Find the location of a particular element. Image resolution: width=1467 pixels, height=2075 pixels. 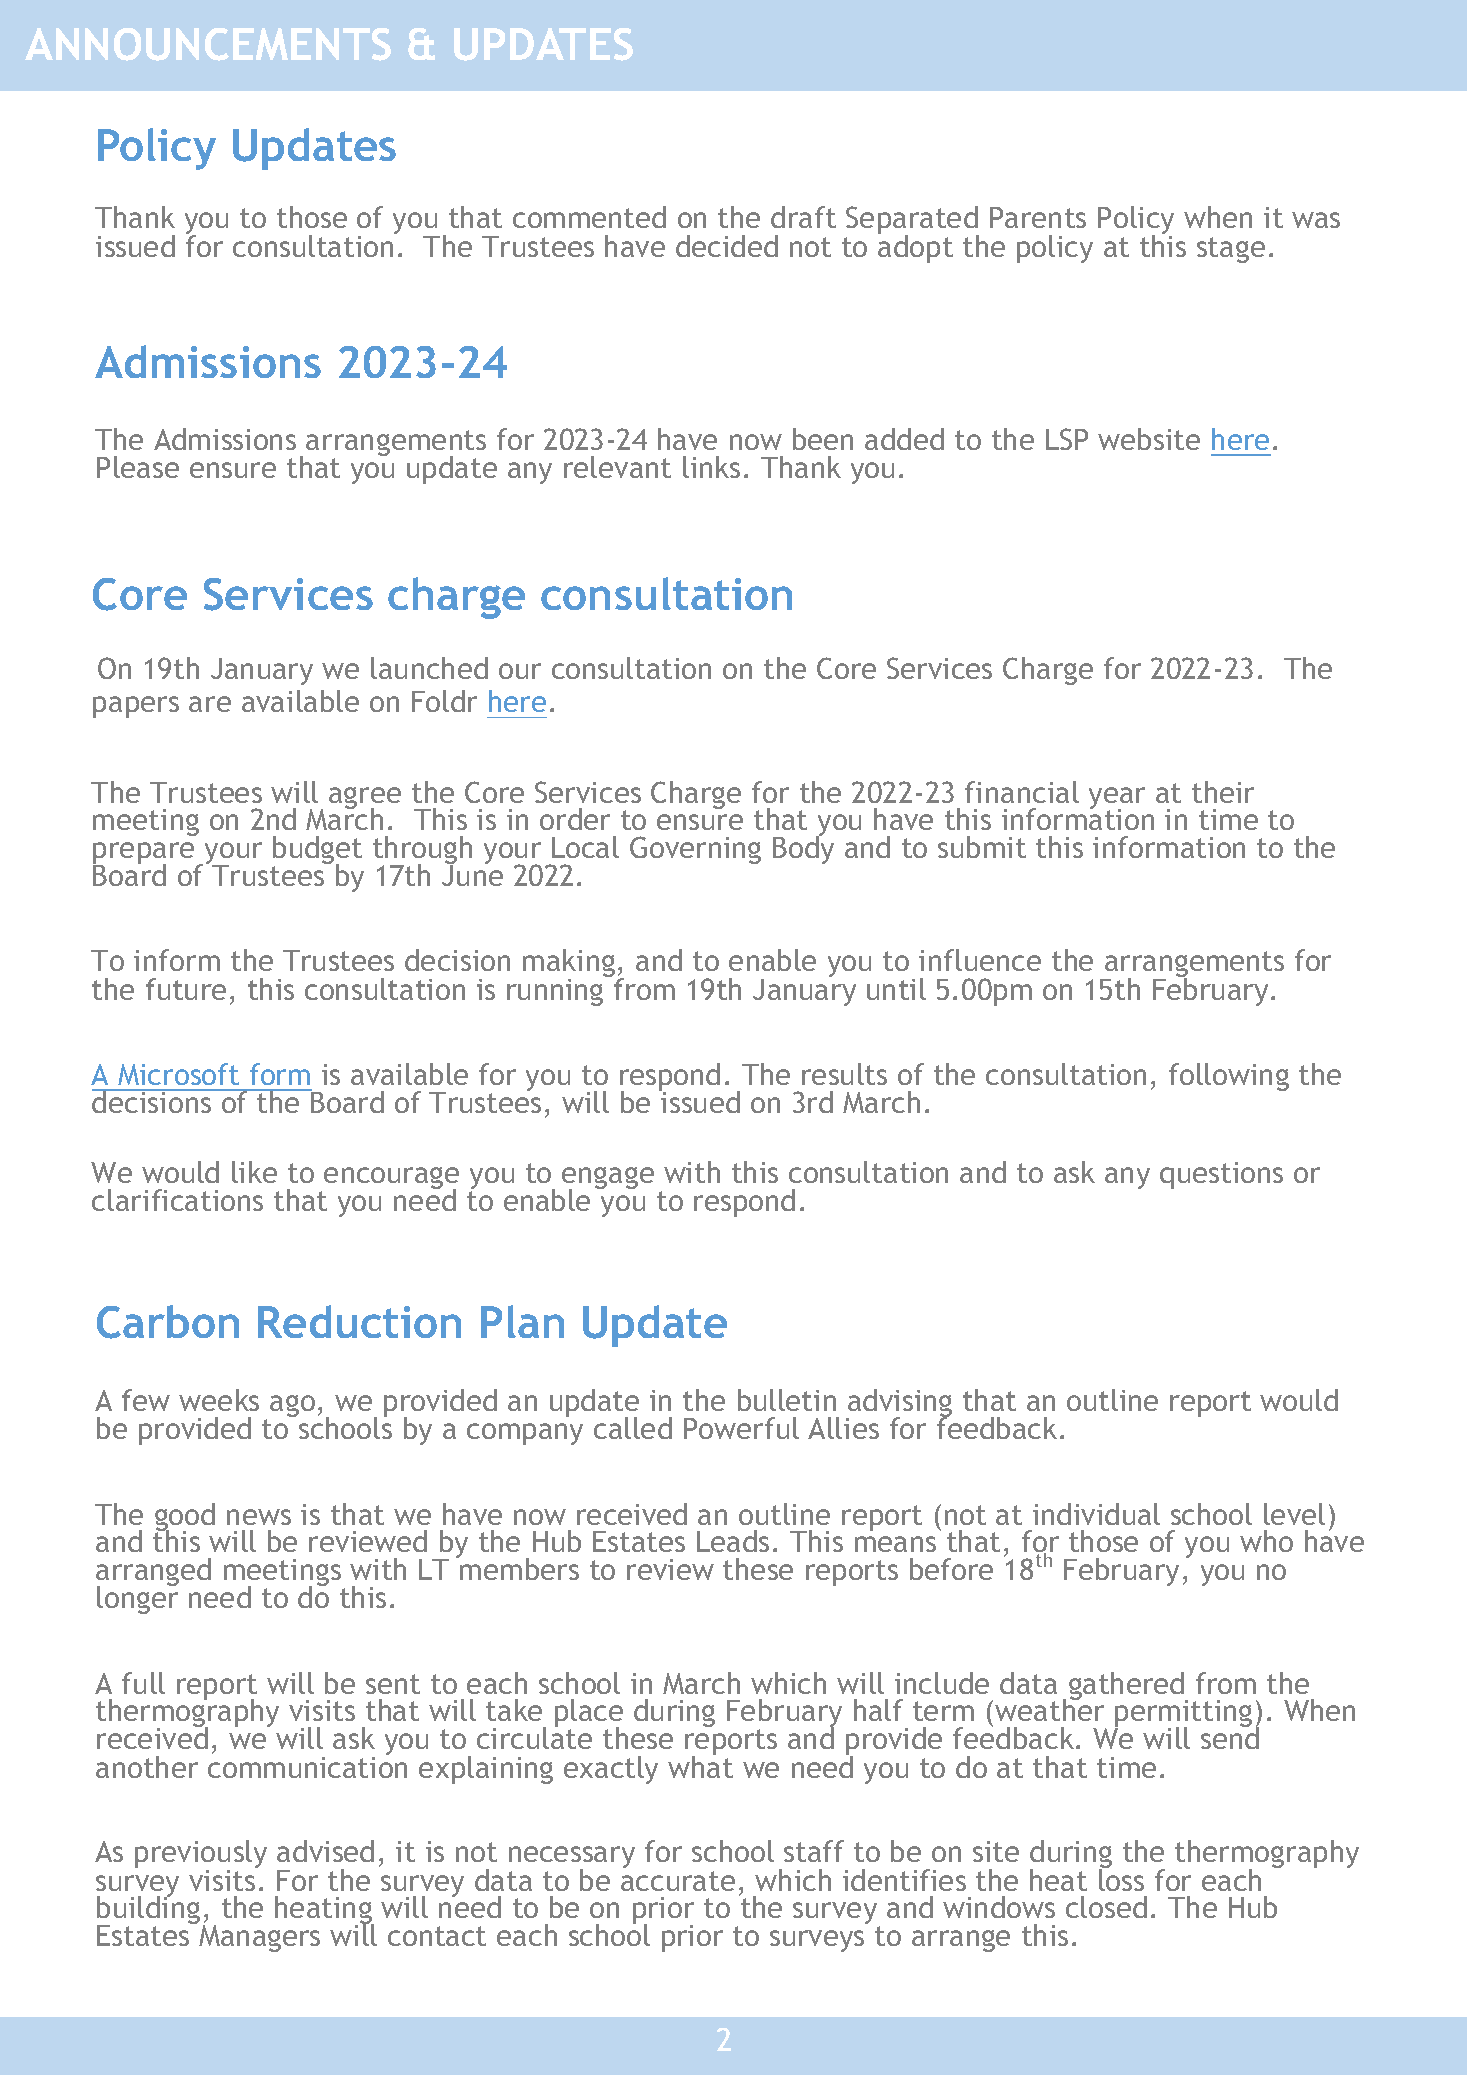

Microsoft is located at coordinates (178, 1074).
